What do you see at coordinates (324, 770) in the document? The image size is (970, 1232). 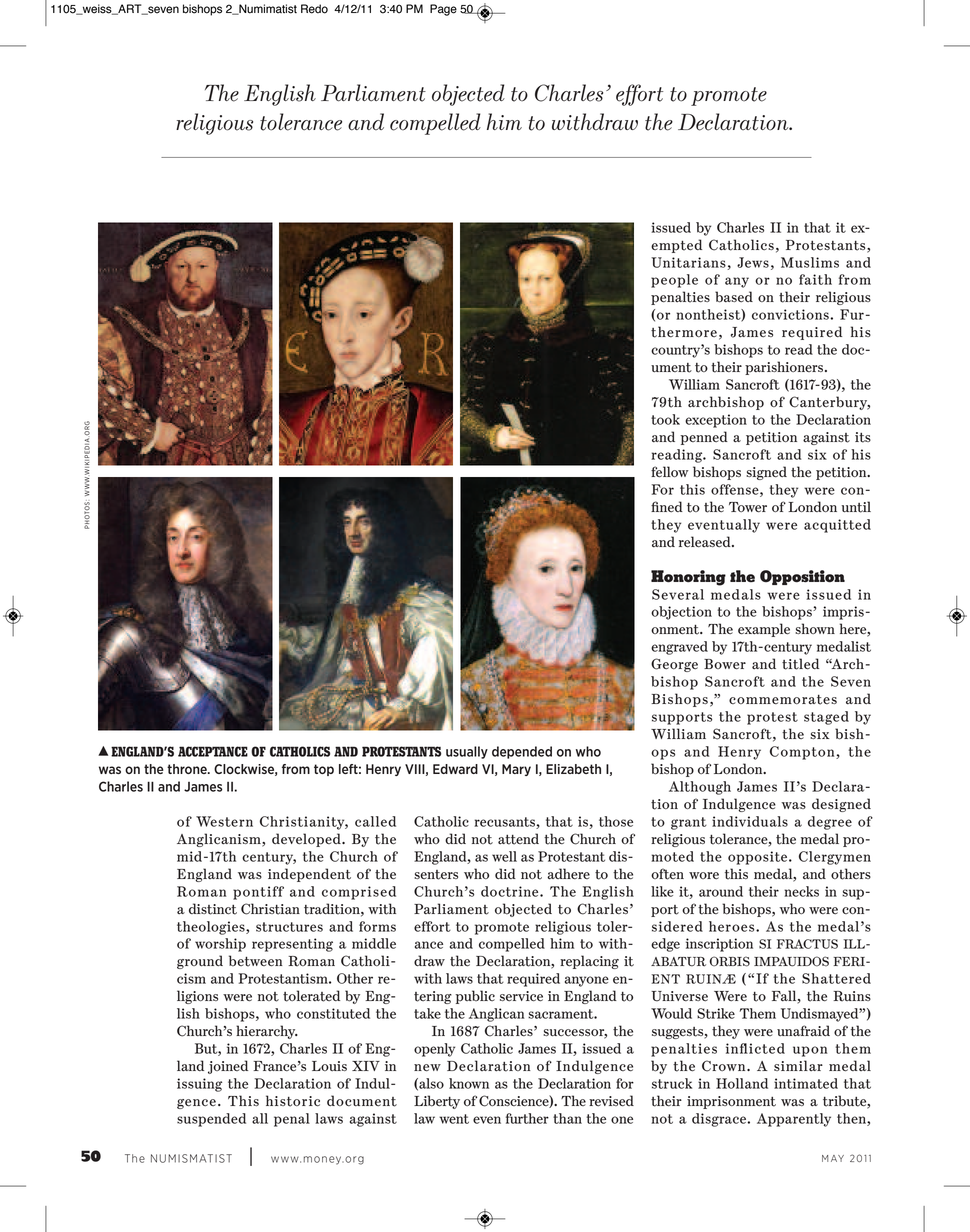 I see `top` at bounding box center [324, 770].
